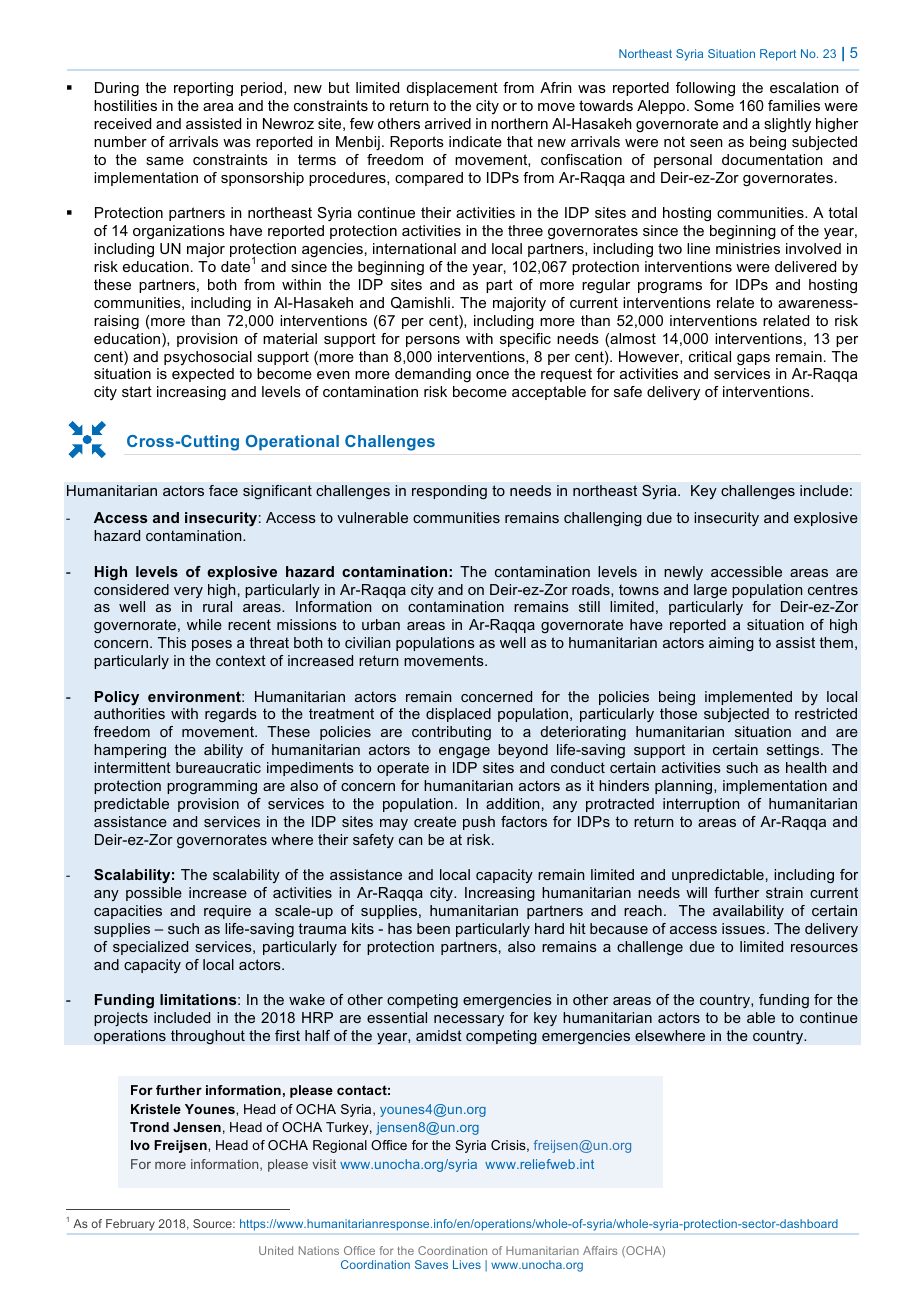 The width and height of the document is (924, 1308). Describe the element at coordinates (475, 141) in the document. I see `indicate` at that location.
